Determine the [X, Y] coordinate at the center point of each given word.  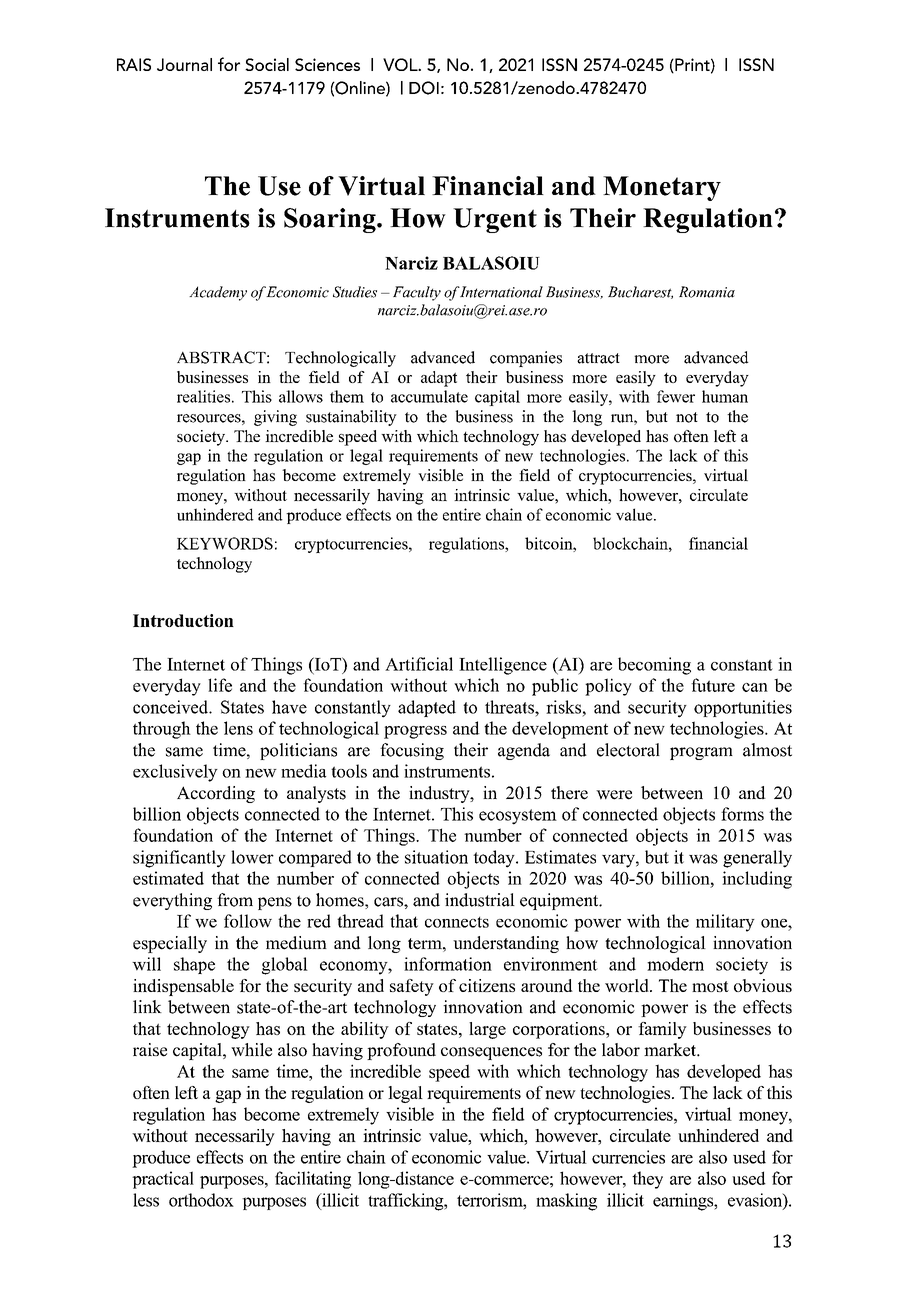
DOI [424, 88]
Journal [184, 64]
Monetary [662, 188]
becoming [654, 666]
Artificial [419, 664]
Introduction [183, 620]
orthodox [201, 1200]
